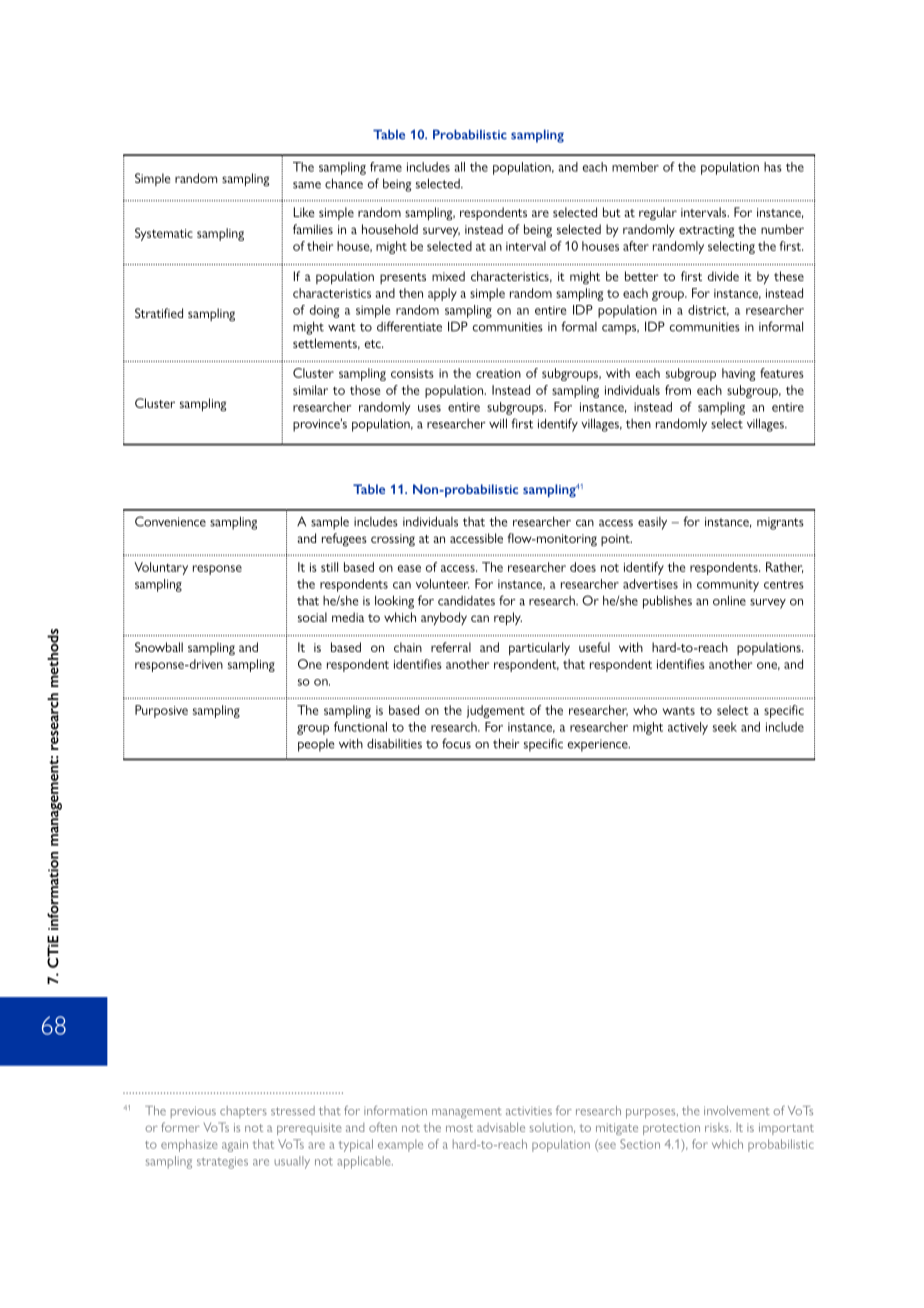 The image size is (924, 1308). Describe the element at coordinates (161, 568) in the screenshot. I see `Voluntary` at that location.
